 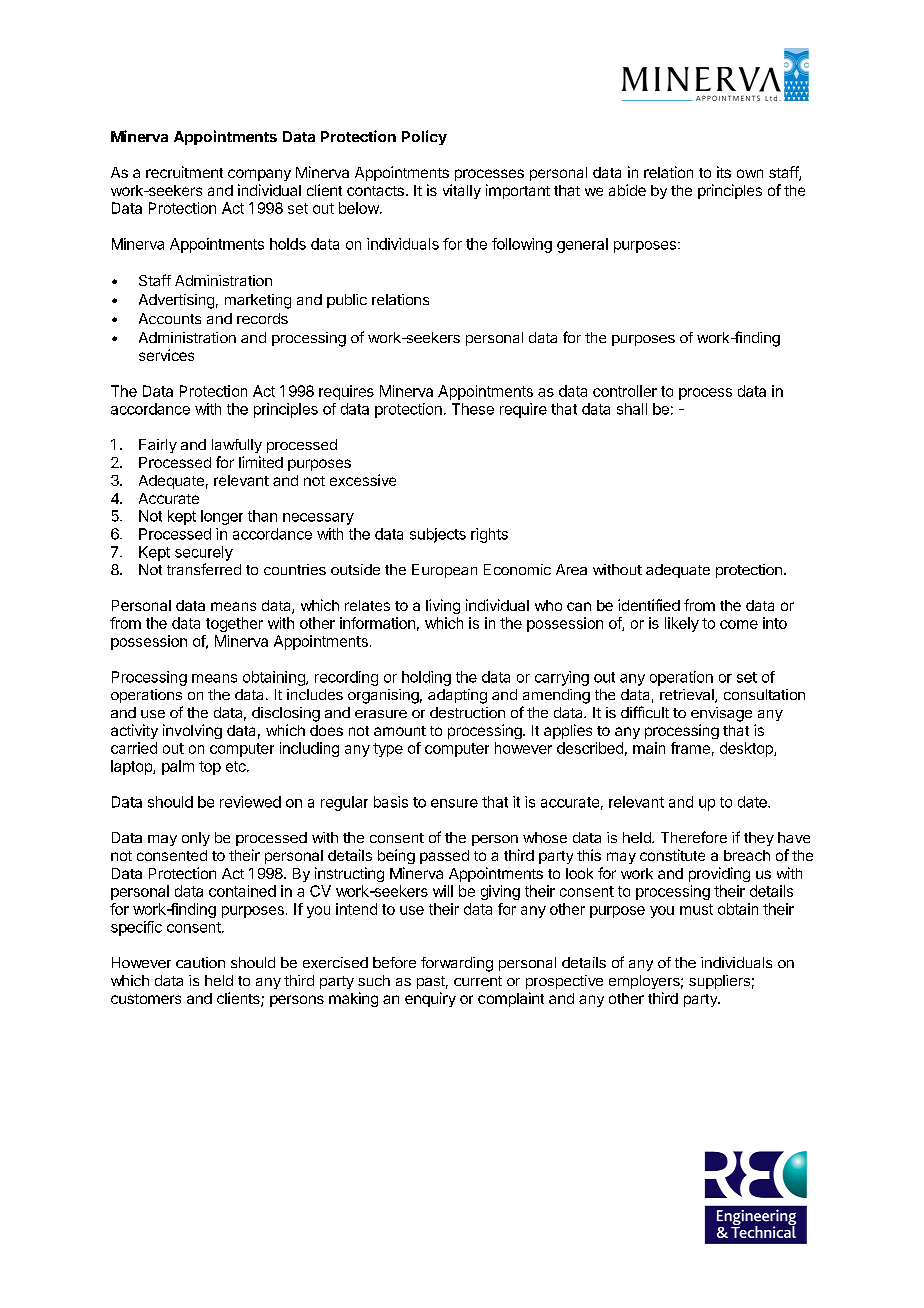 I want to click on shall, so click(x=632, y=409).
